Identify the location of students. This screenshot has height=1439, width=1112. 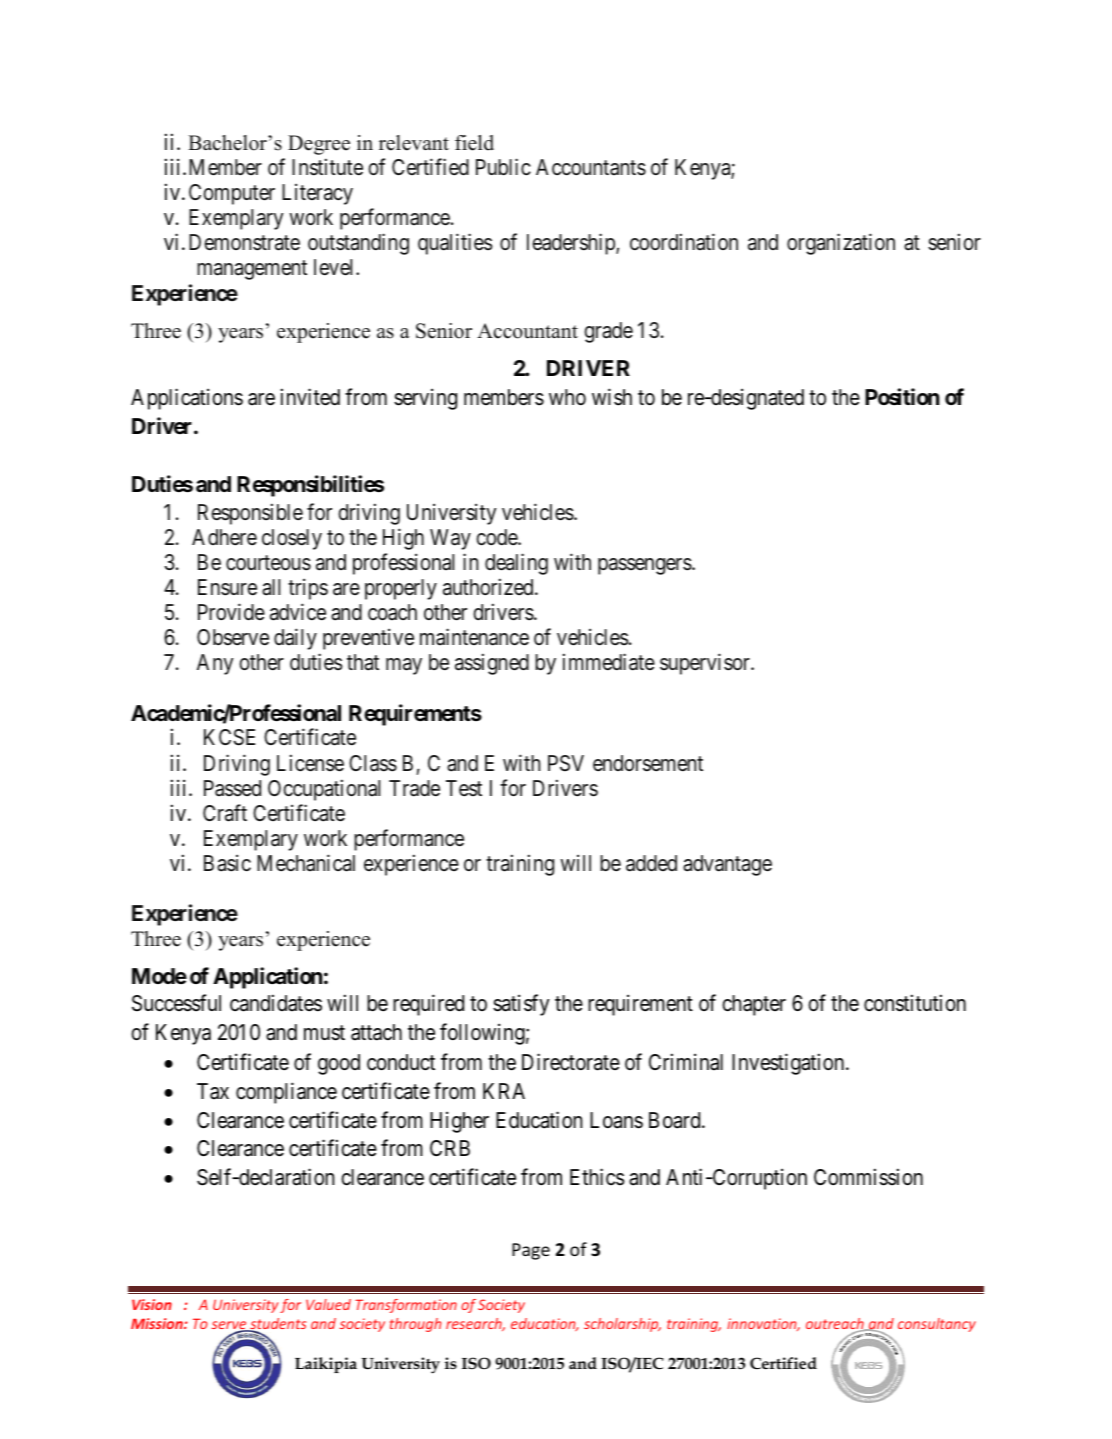
(277, 1325).
